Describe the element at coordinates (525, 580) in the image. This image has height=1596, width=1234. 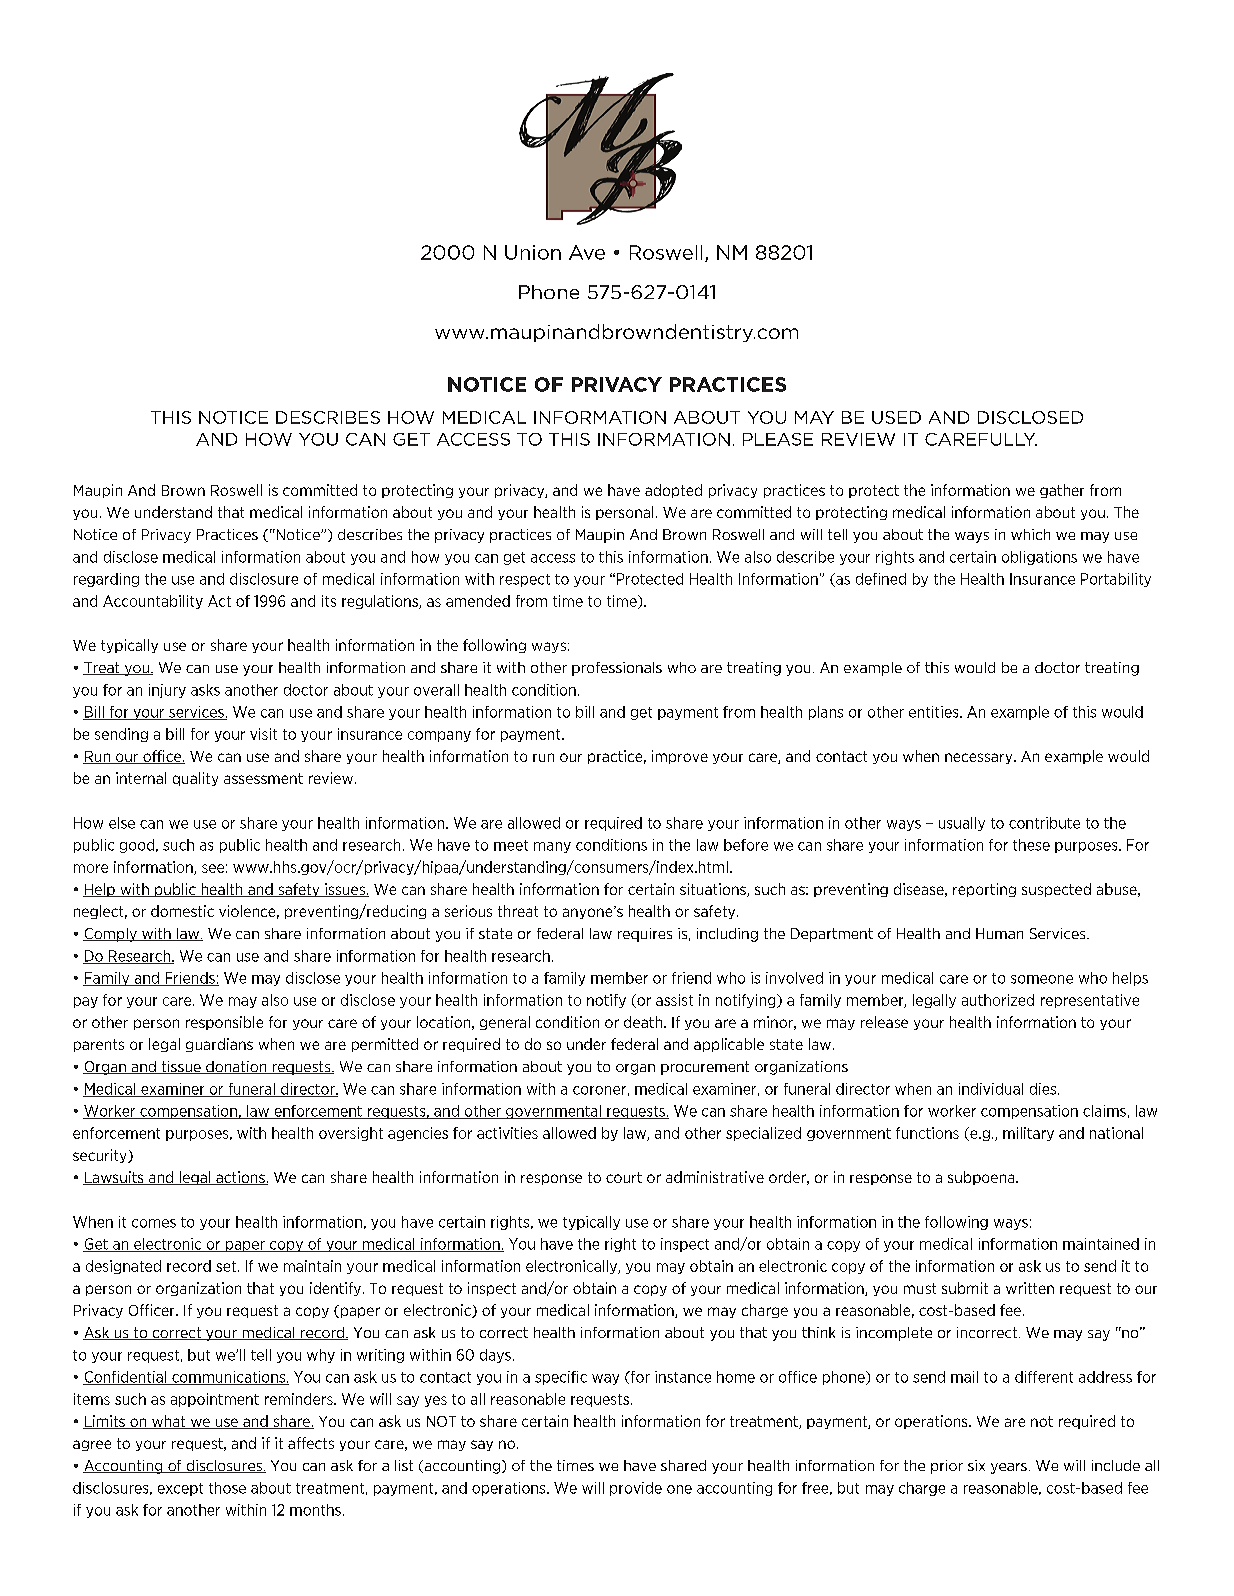
I see `respect` at that location.
